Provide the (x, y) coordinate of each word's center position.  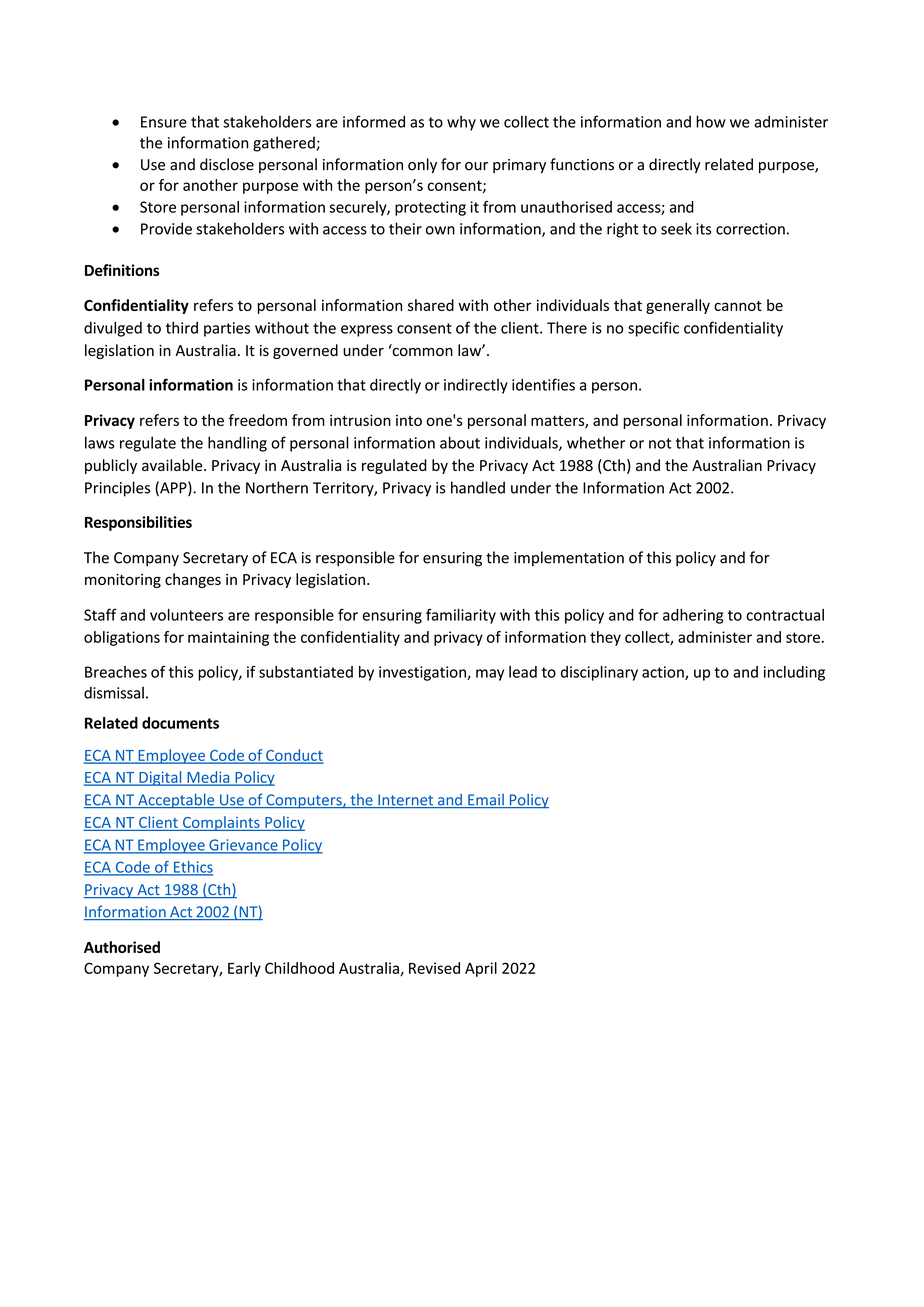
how (711, 121)
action (664, 673)
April (481, 969)
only (422, 165)
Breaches (116, 672)
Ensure (164, 122)
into (409, 420)
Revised (434, 968)
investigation (423, 673)
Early (244, 969)
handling (237, 444)
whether (596, 442)
